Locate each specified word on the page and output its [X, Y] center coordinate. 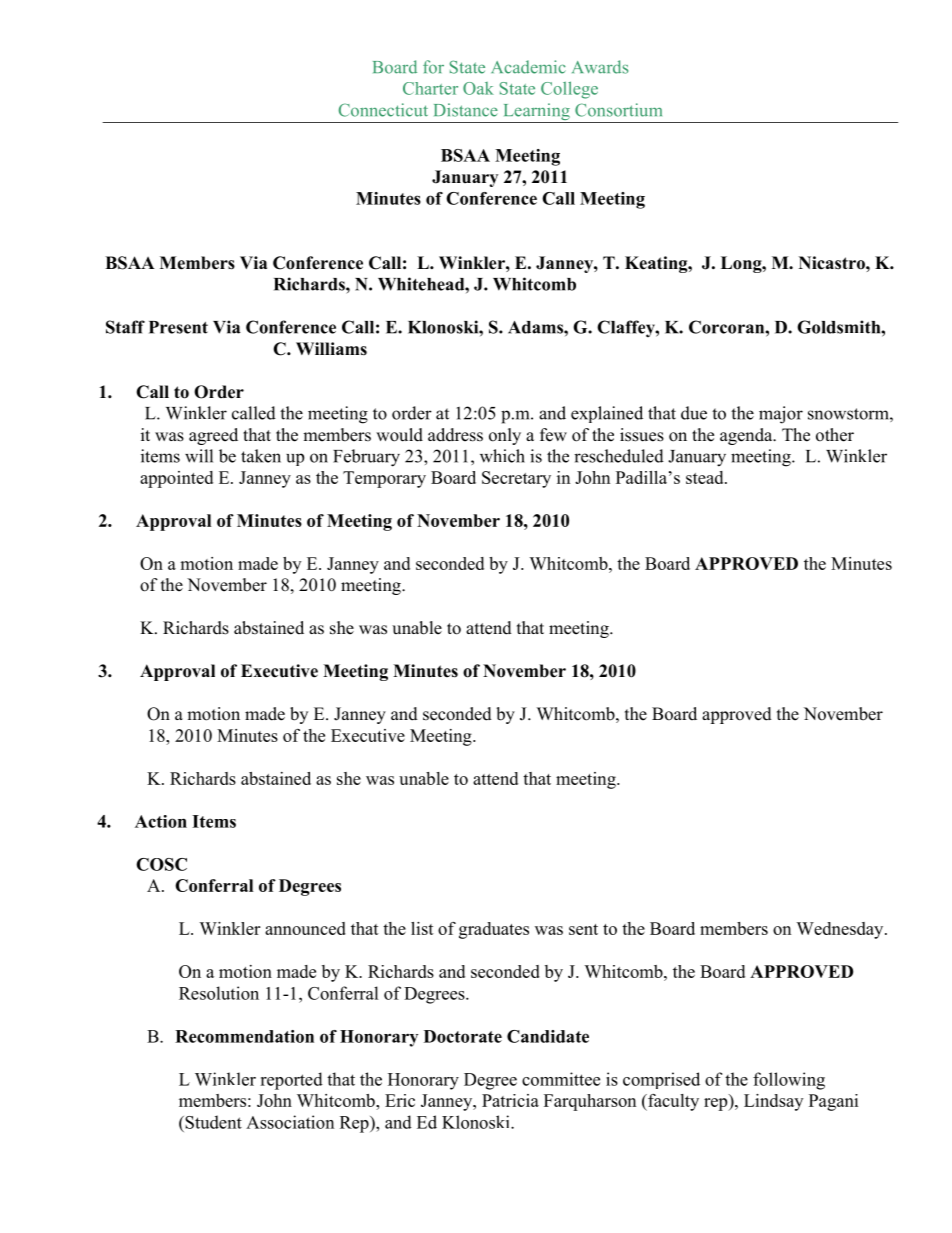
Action [161, 821]
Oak [478, 88]
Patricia [510, 1100]
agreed [213, 436]
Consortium [618, 110]
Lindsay [773, 1102]
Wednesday [841, 930]
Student [212, 1122]
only [505, 436]
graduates [494, 930]
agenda [747, 436]
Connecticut [383, 110]
